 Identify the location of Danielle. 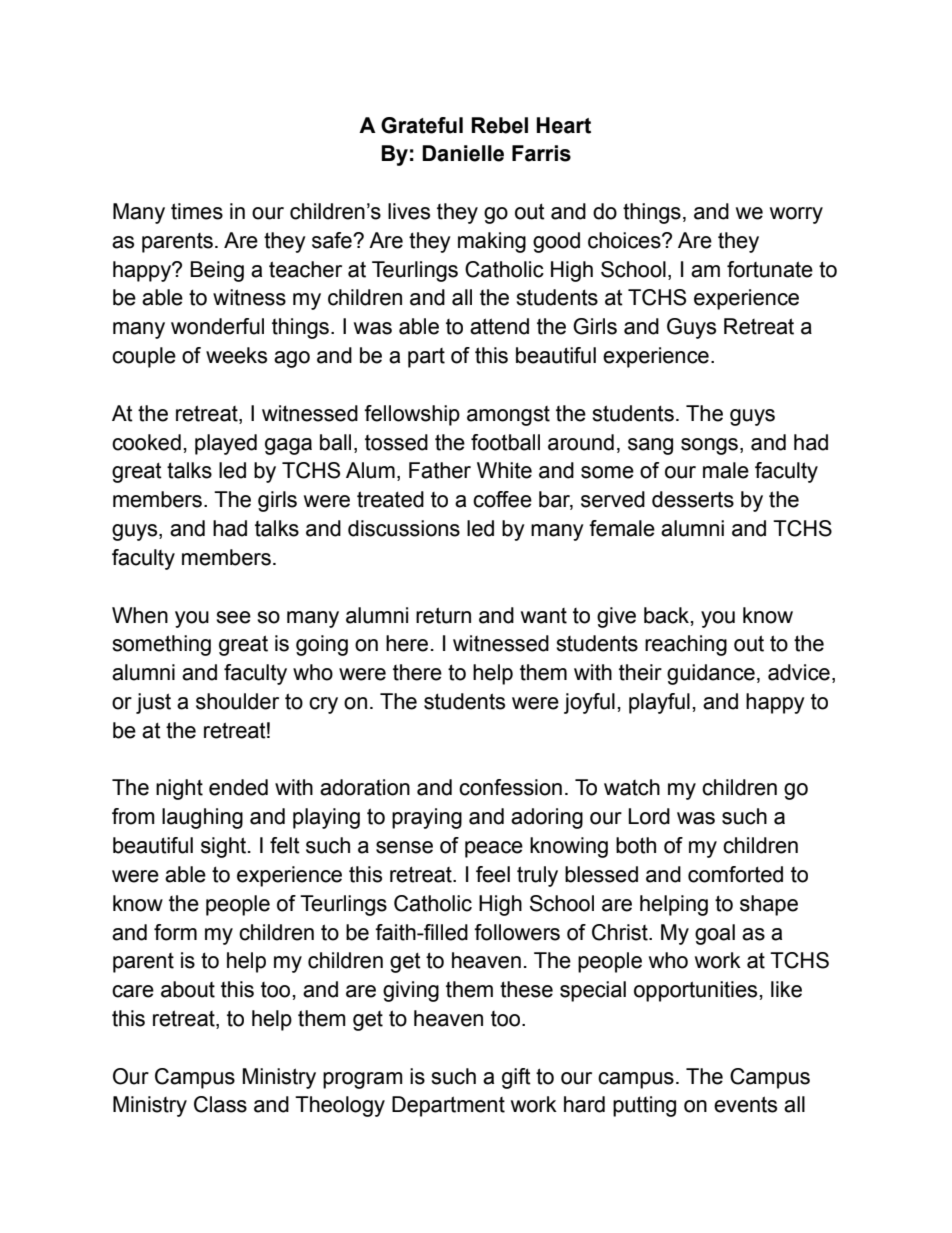
(463, 153).
